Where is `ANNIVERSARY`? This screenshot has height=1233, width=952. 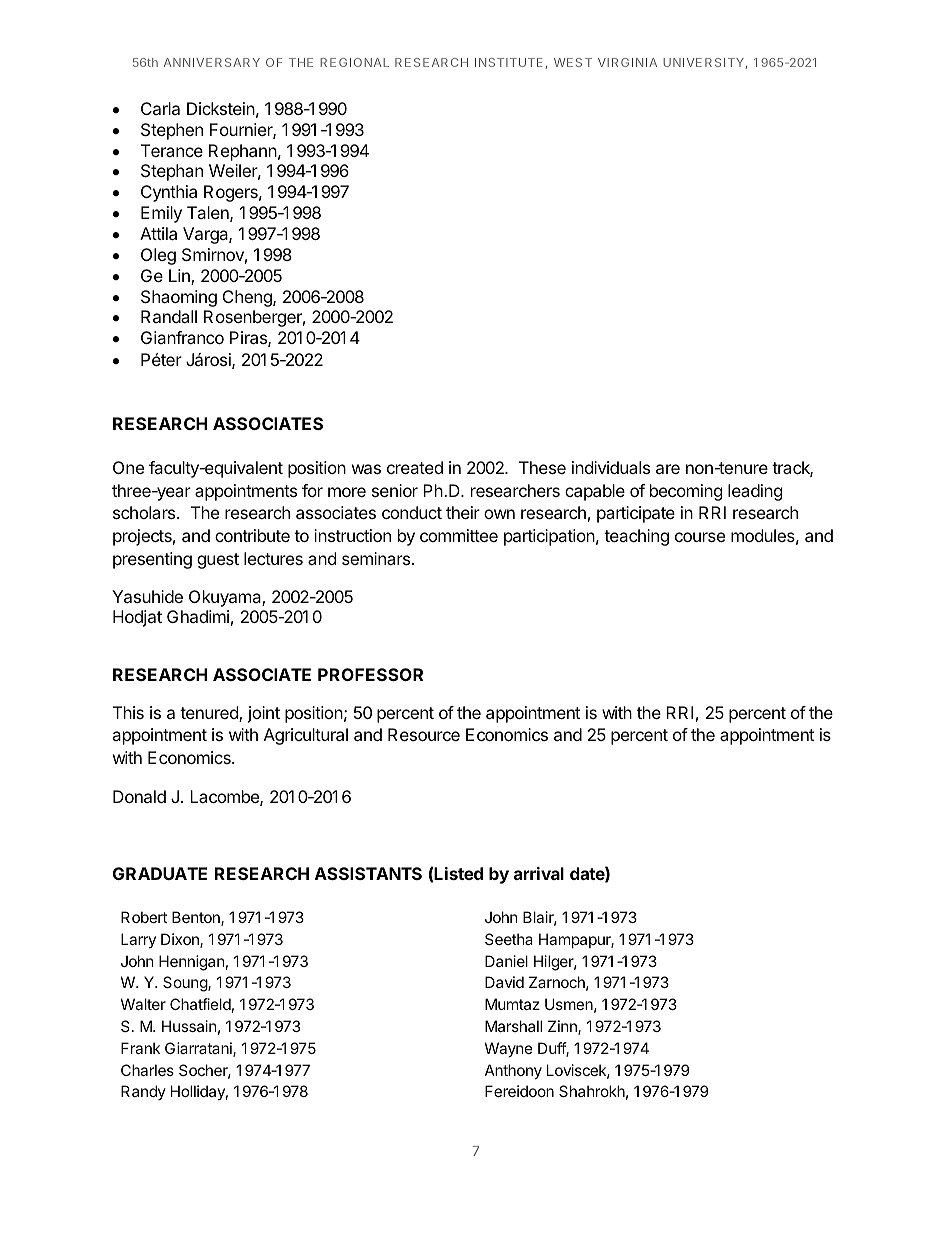 ANNIVERSARY is located at coordinates (212, 62).
